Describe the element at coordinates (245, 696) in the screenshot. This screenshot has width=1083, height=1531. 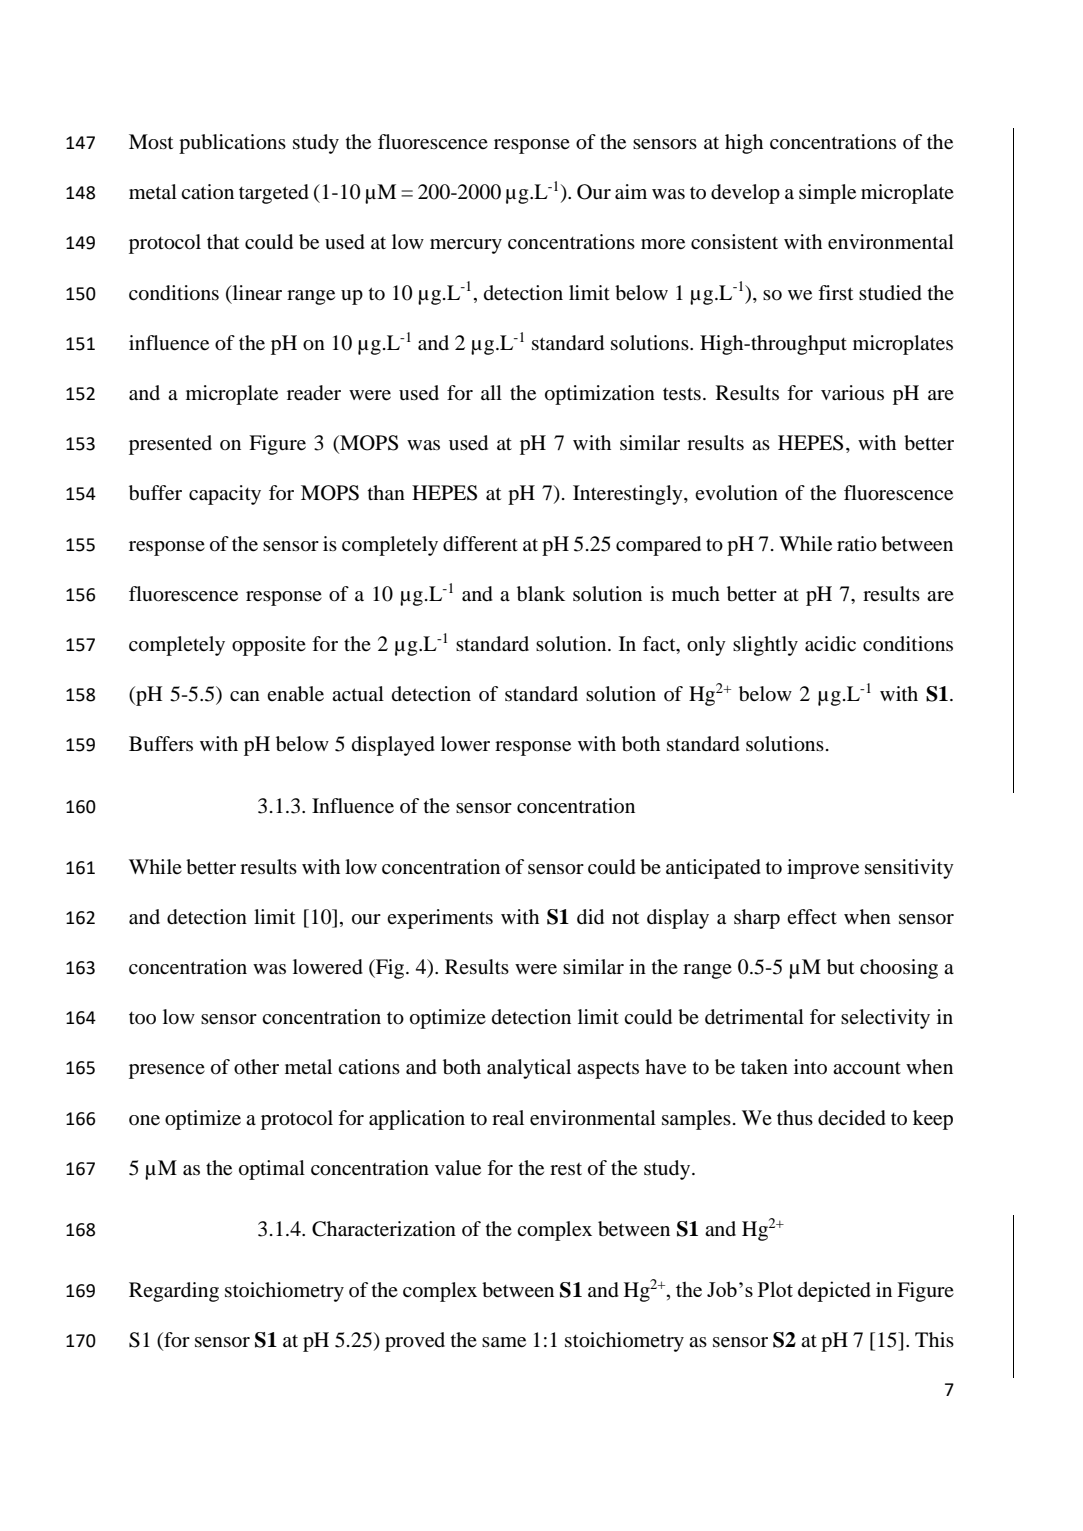
I see `can` at that location.
